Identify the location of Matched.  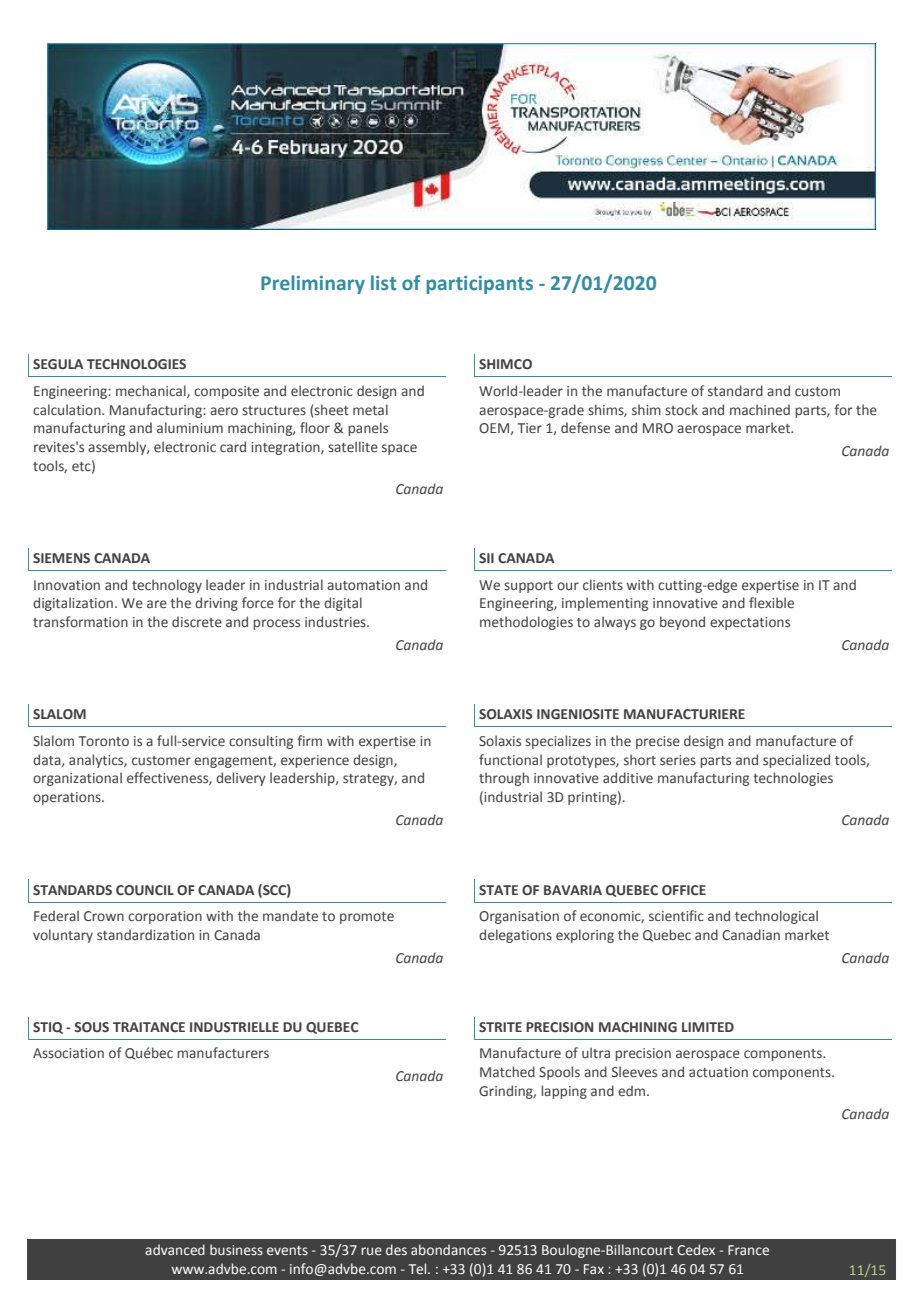
(507, 1071).
